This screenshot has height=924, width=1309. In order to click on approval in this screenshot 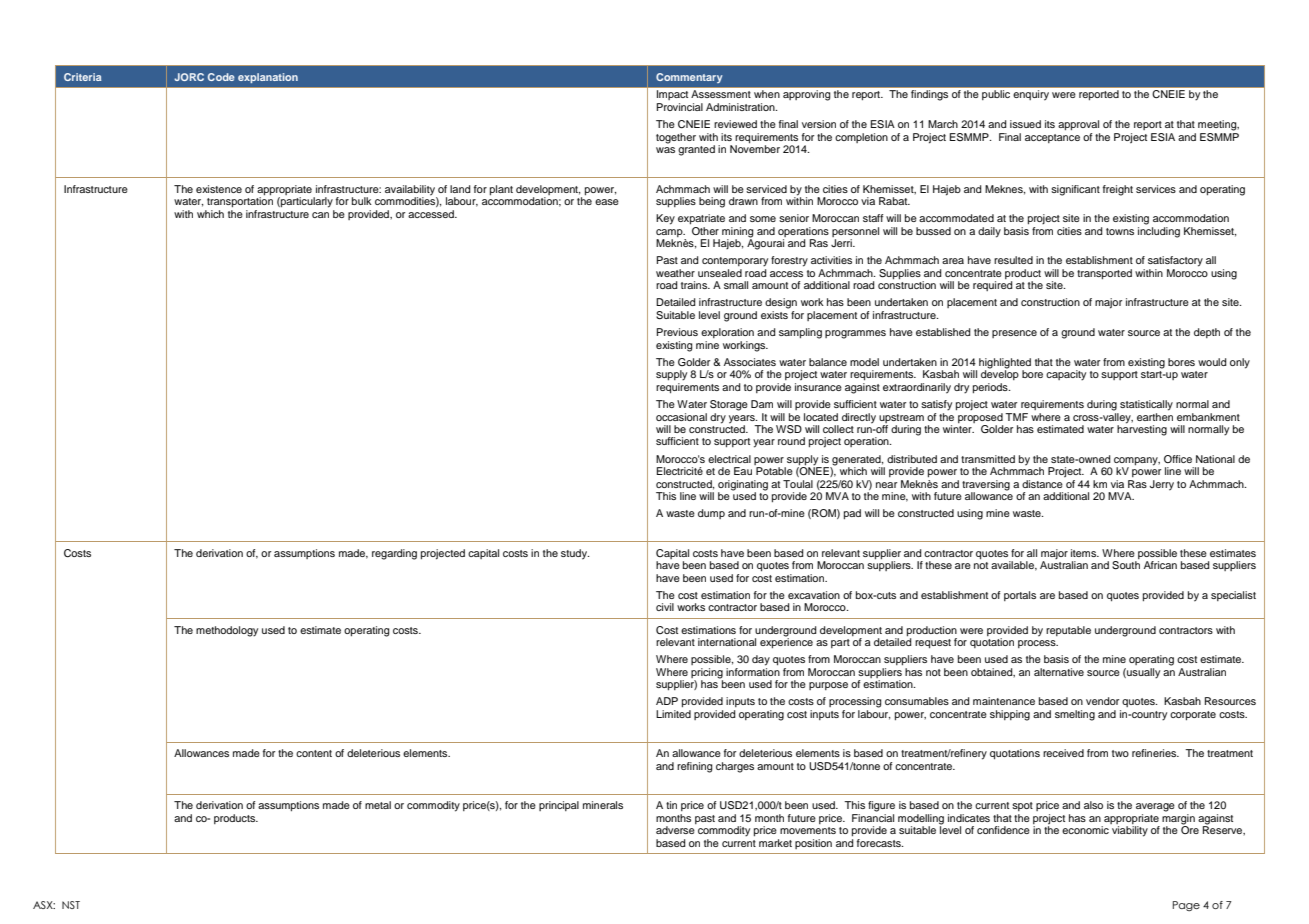, I will do `click(1078, 125)`.
